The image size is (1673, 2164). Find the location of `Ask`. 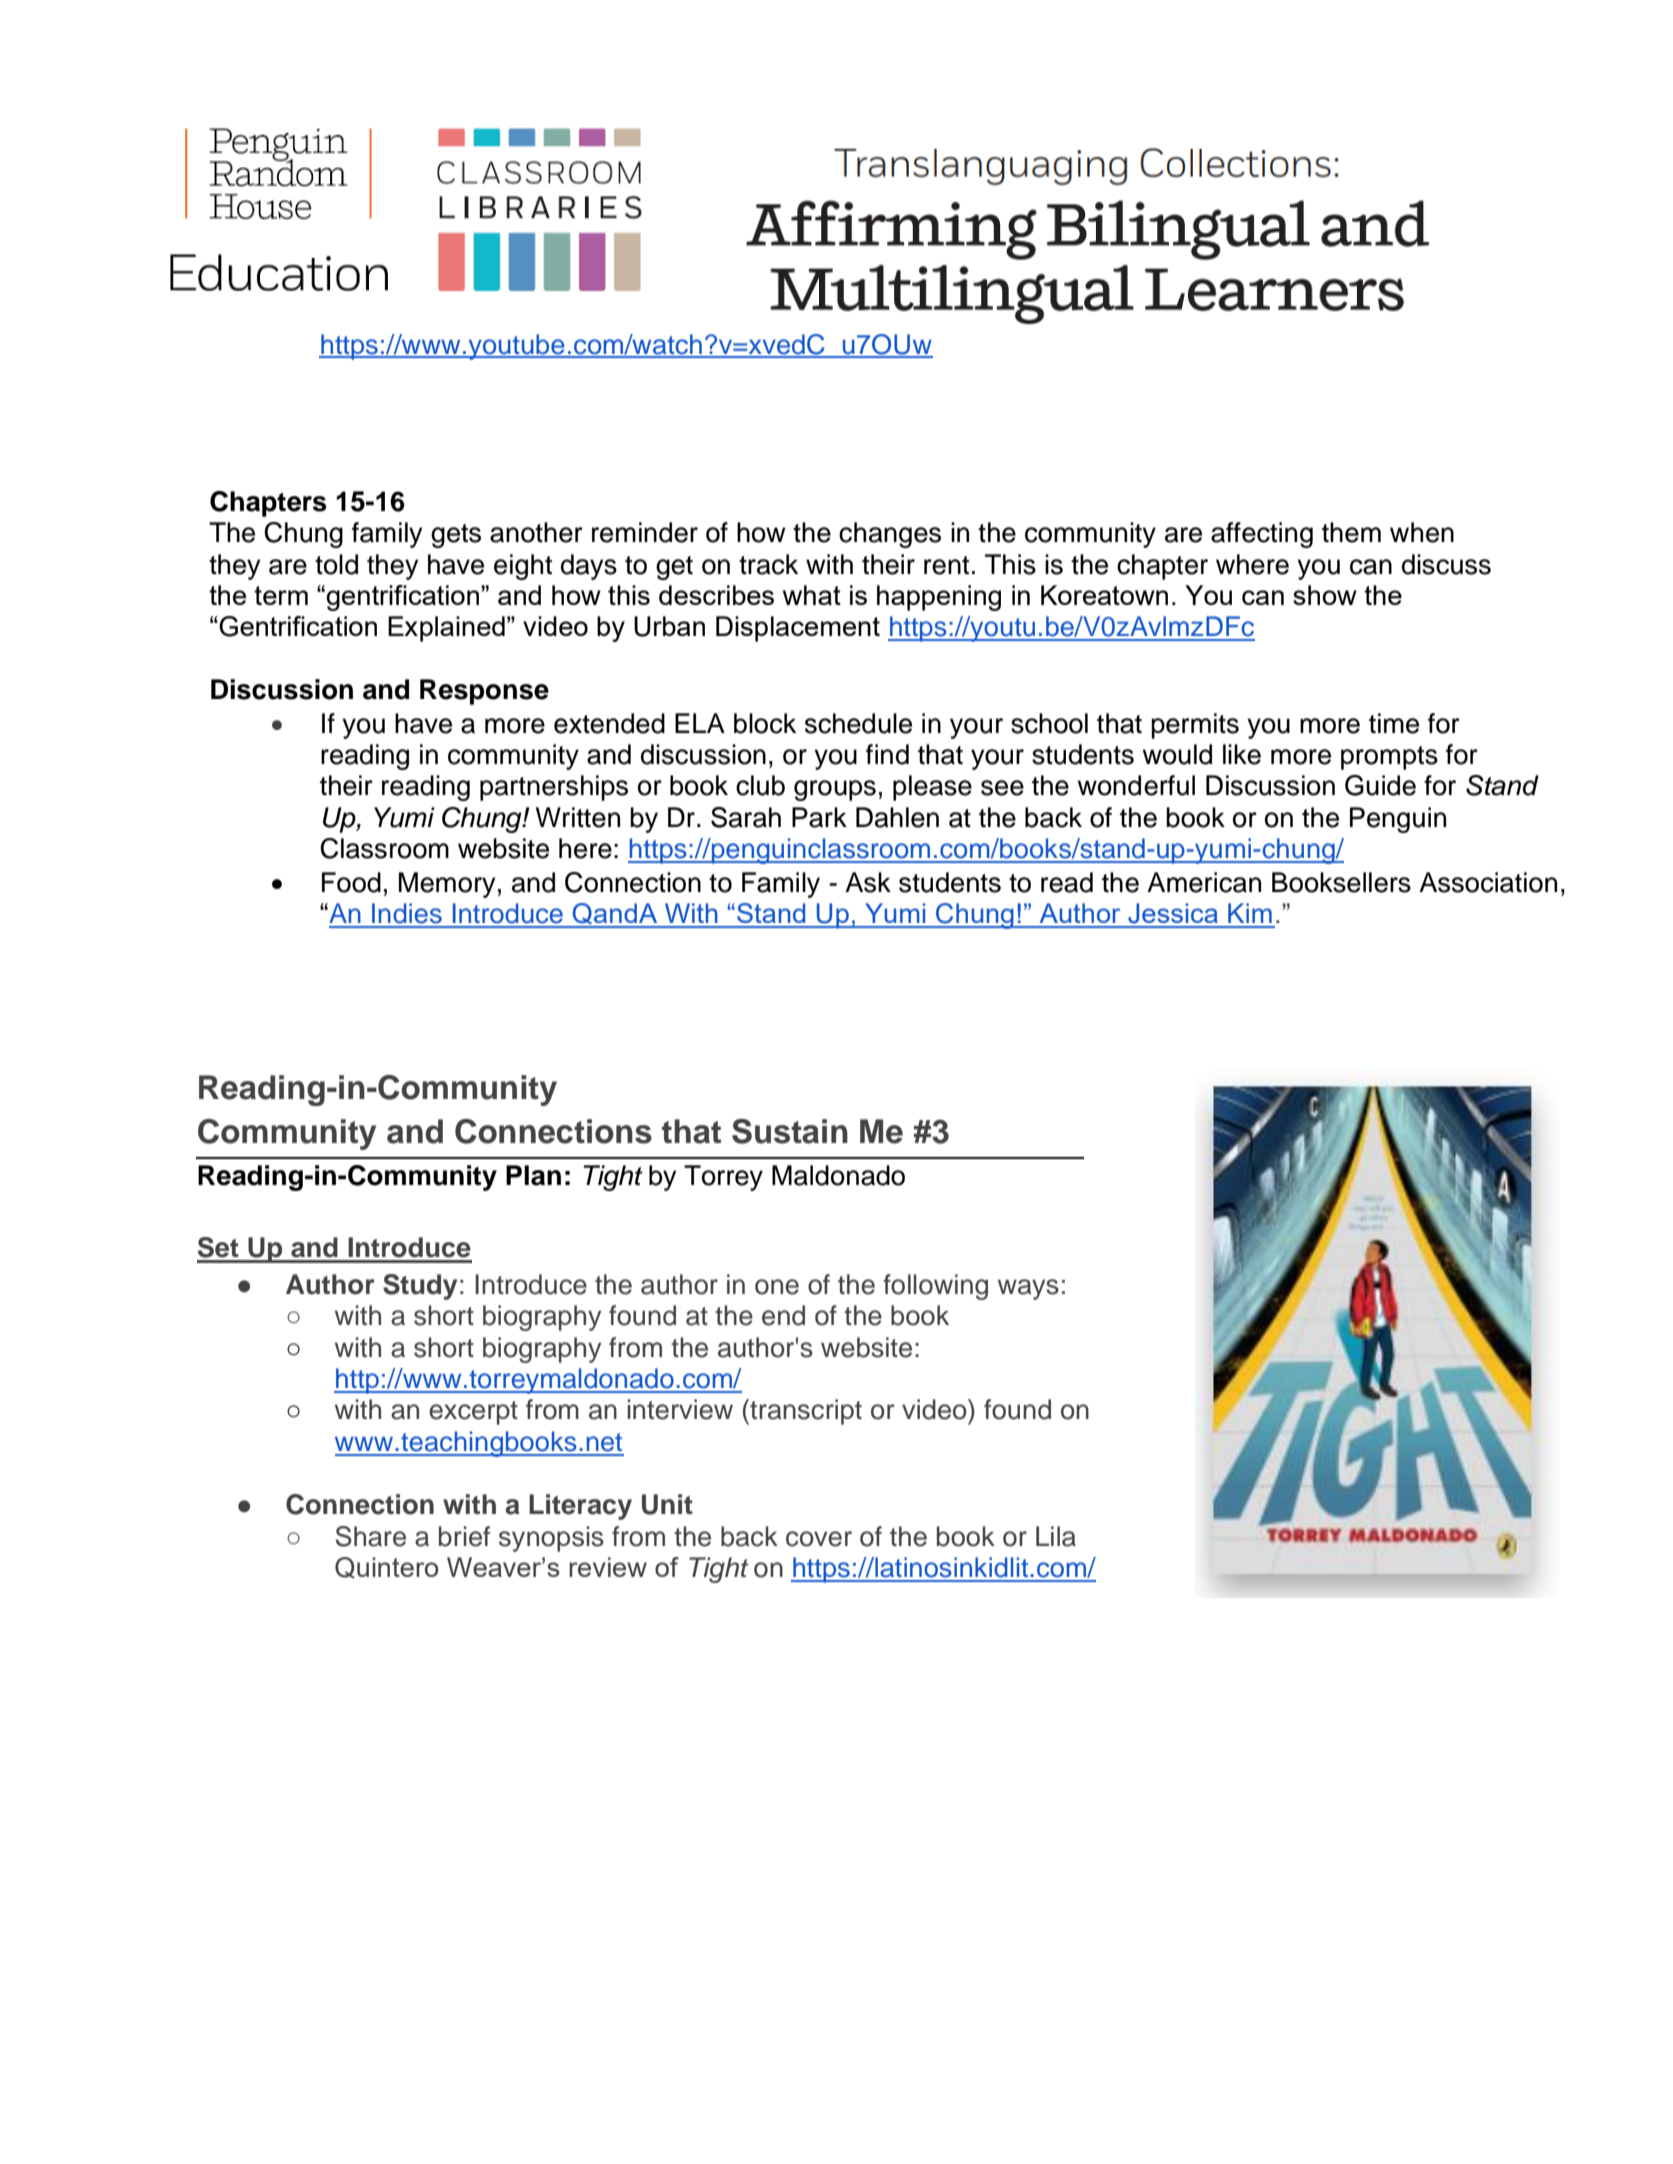

Ask is located at coordinates (868, 882).
